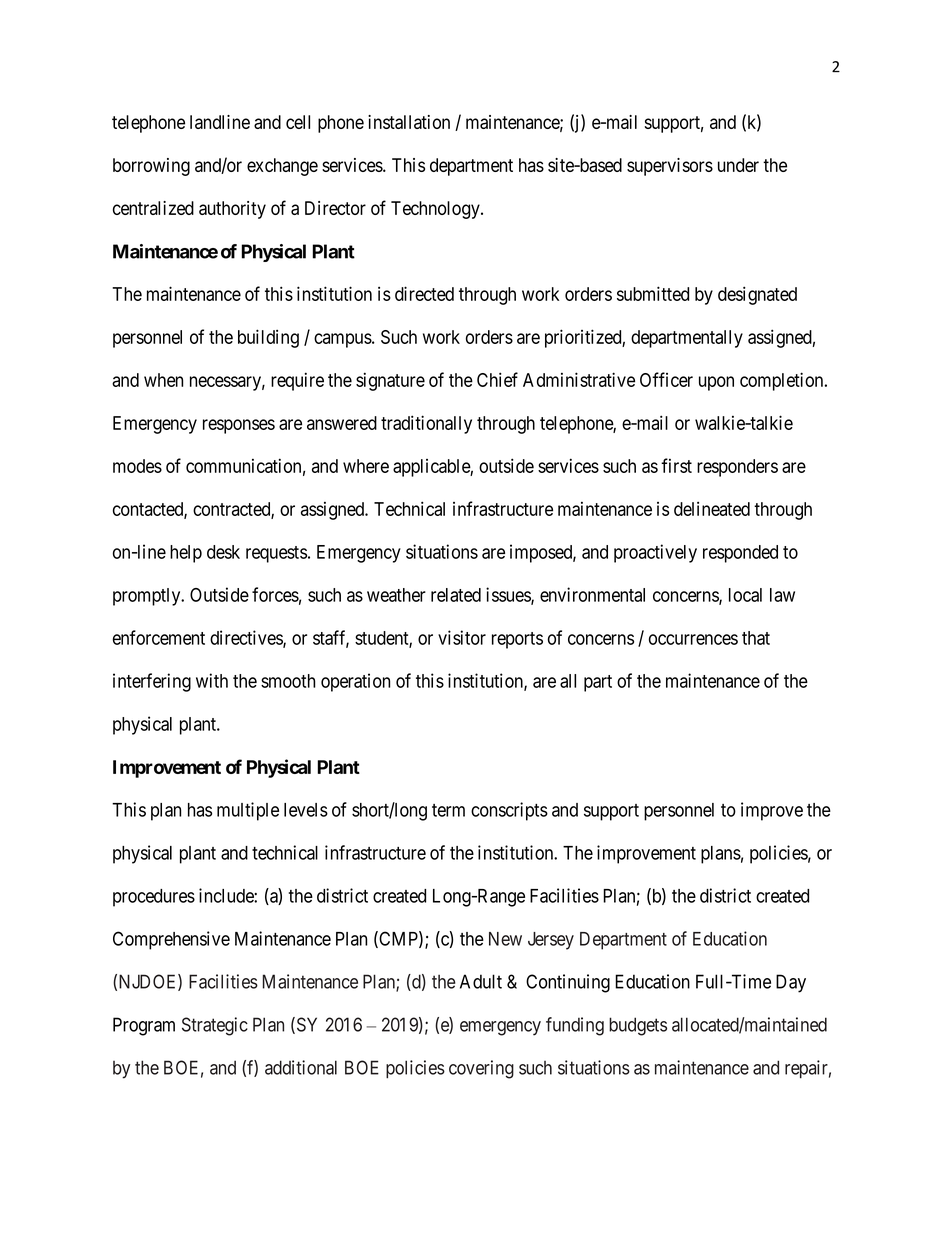 Image resolution: width=952 pixels, height=1233 pixels. What do you see at coordinates (151, 167) in the screenshot?
I see `borrowing` at bounding box center [151, 167].
